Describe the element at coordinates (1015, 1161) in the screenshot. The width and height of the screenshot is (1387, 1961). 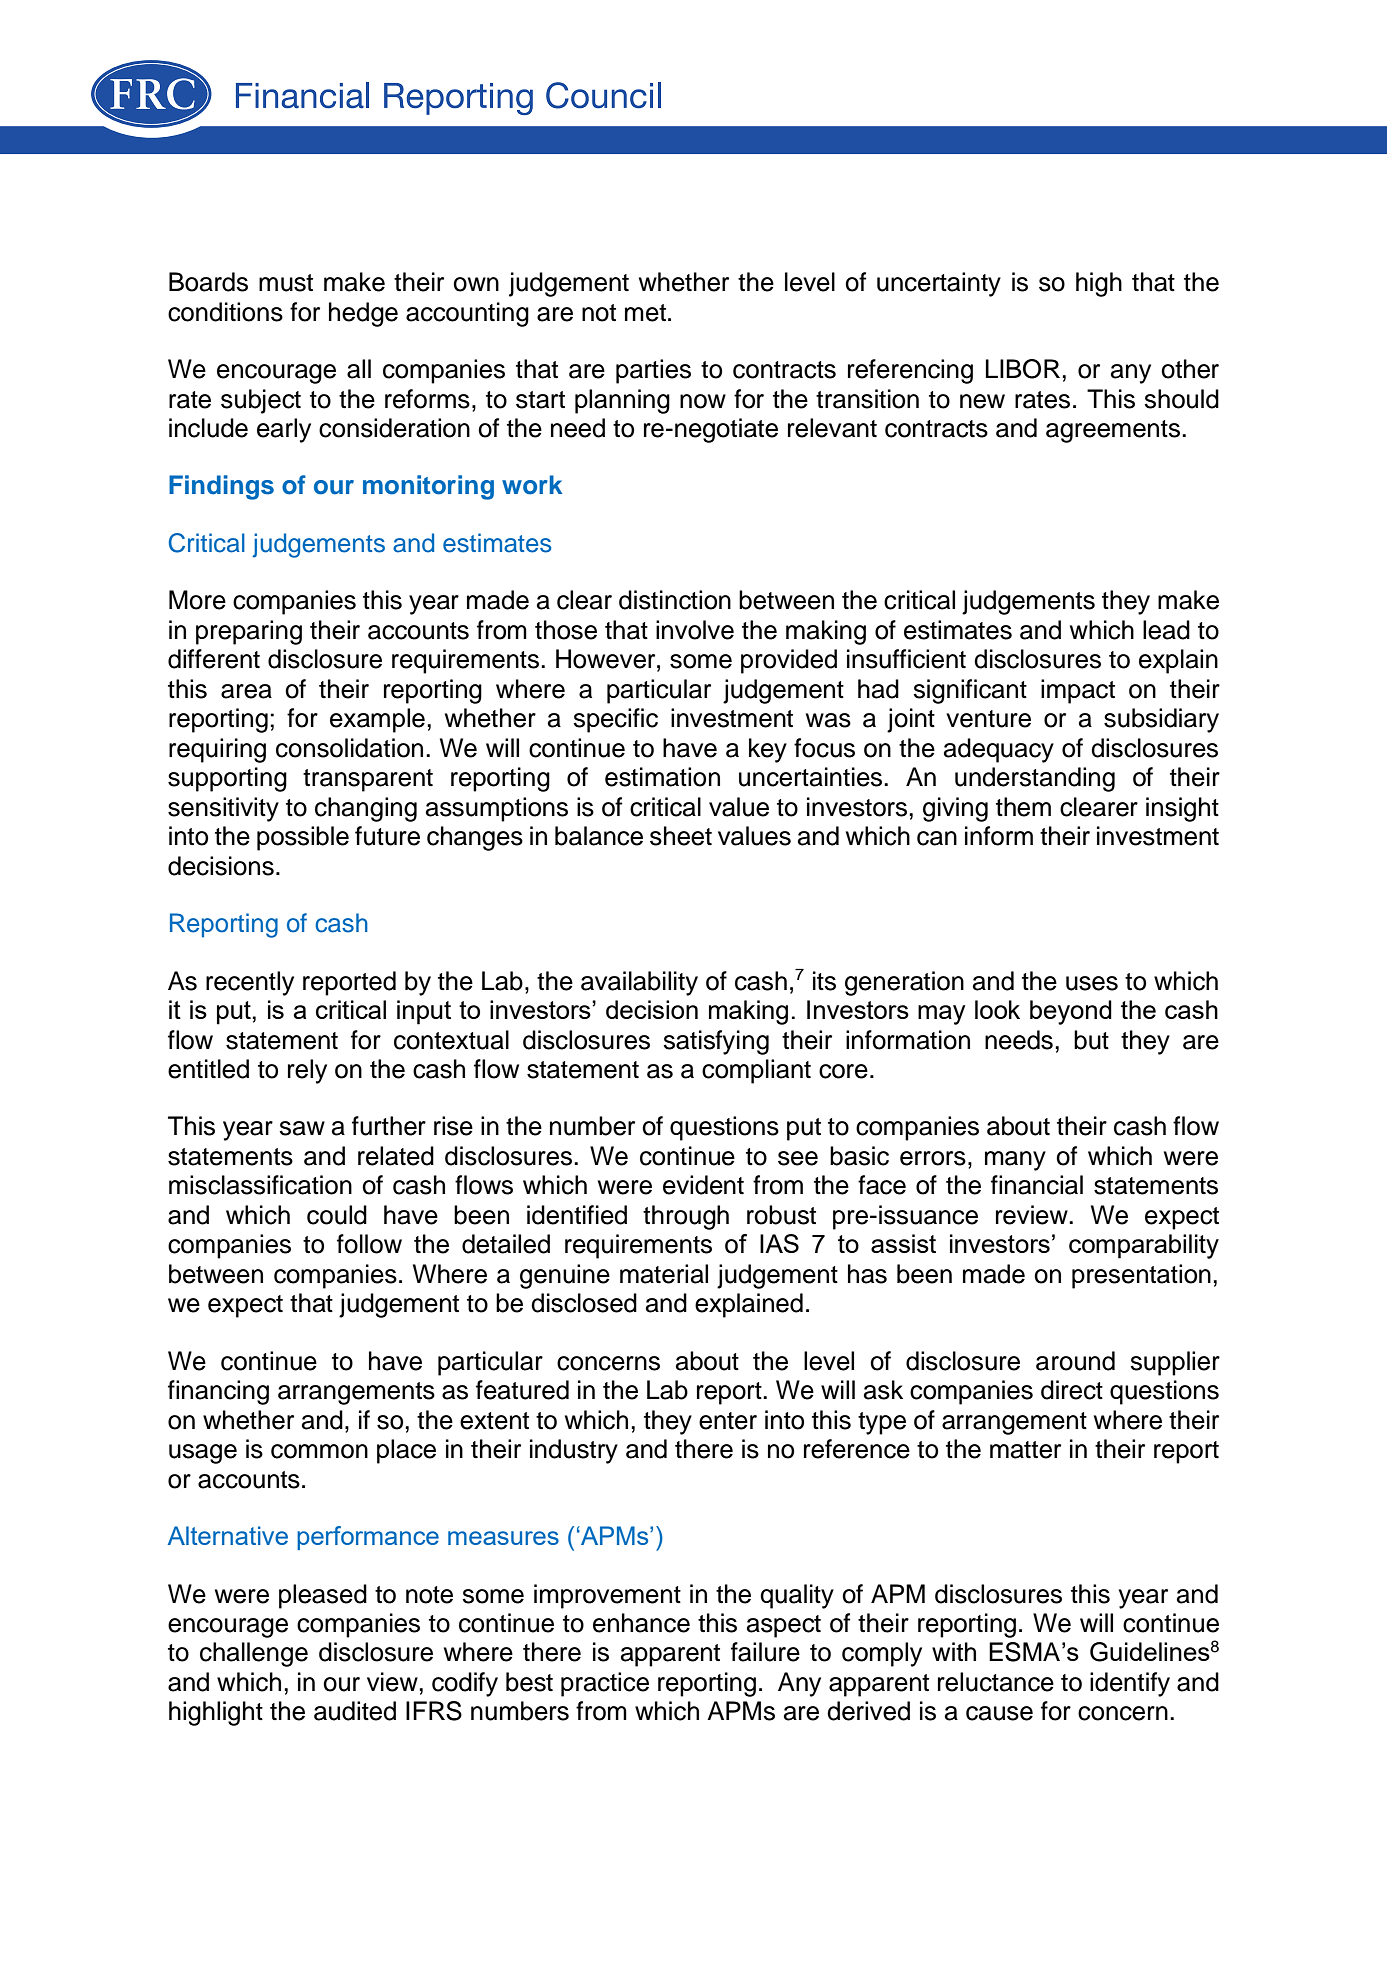
I see `many` at that location.
